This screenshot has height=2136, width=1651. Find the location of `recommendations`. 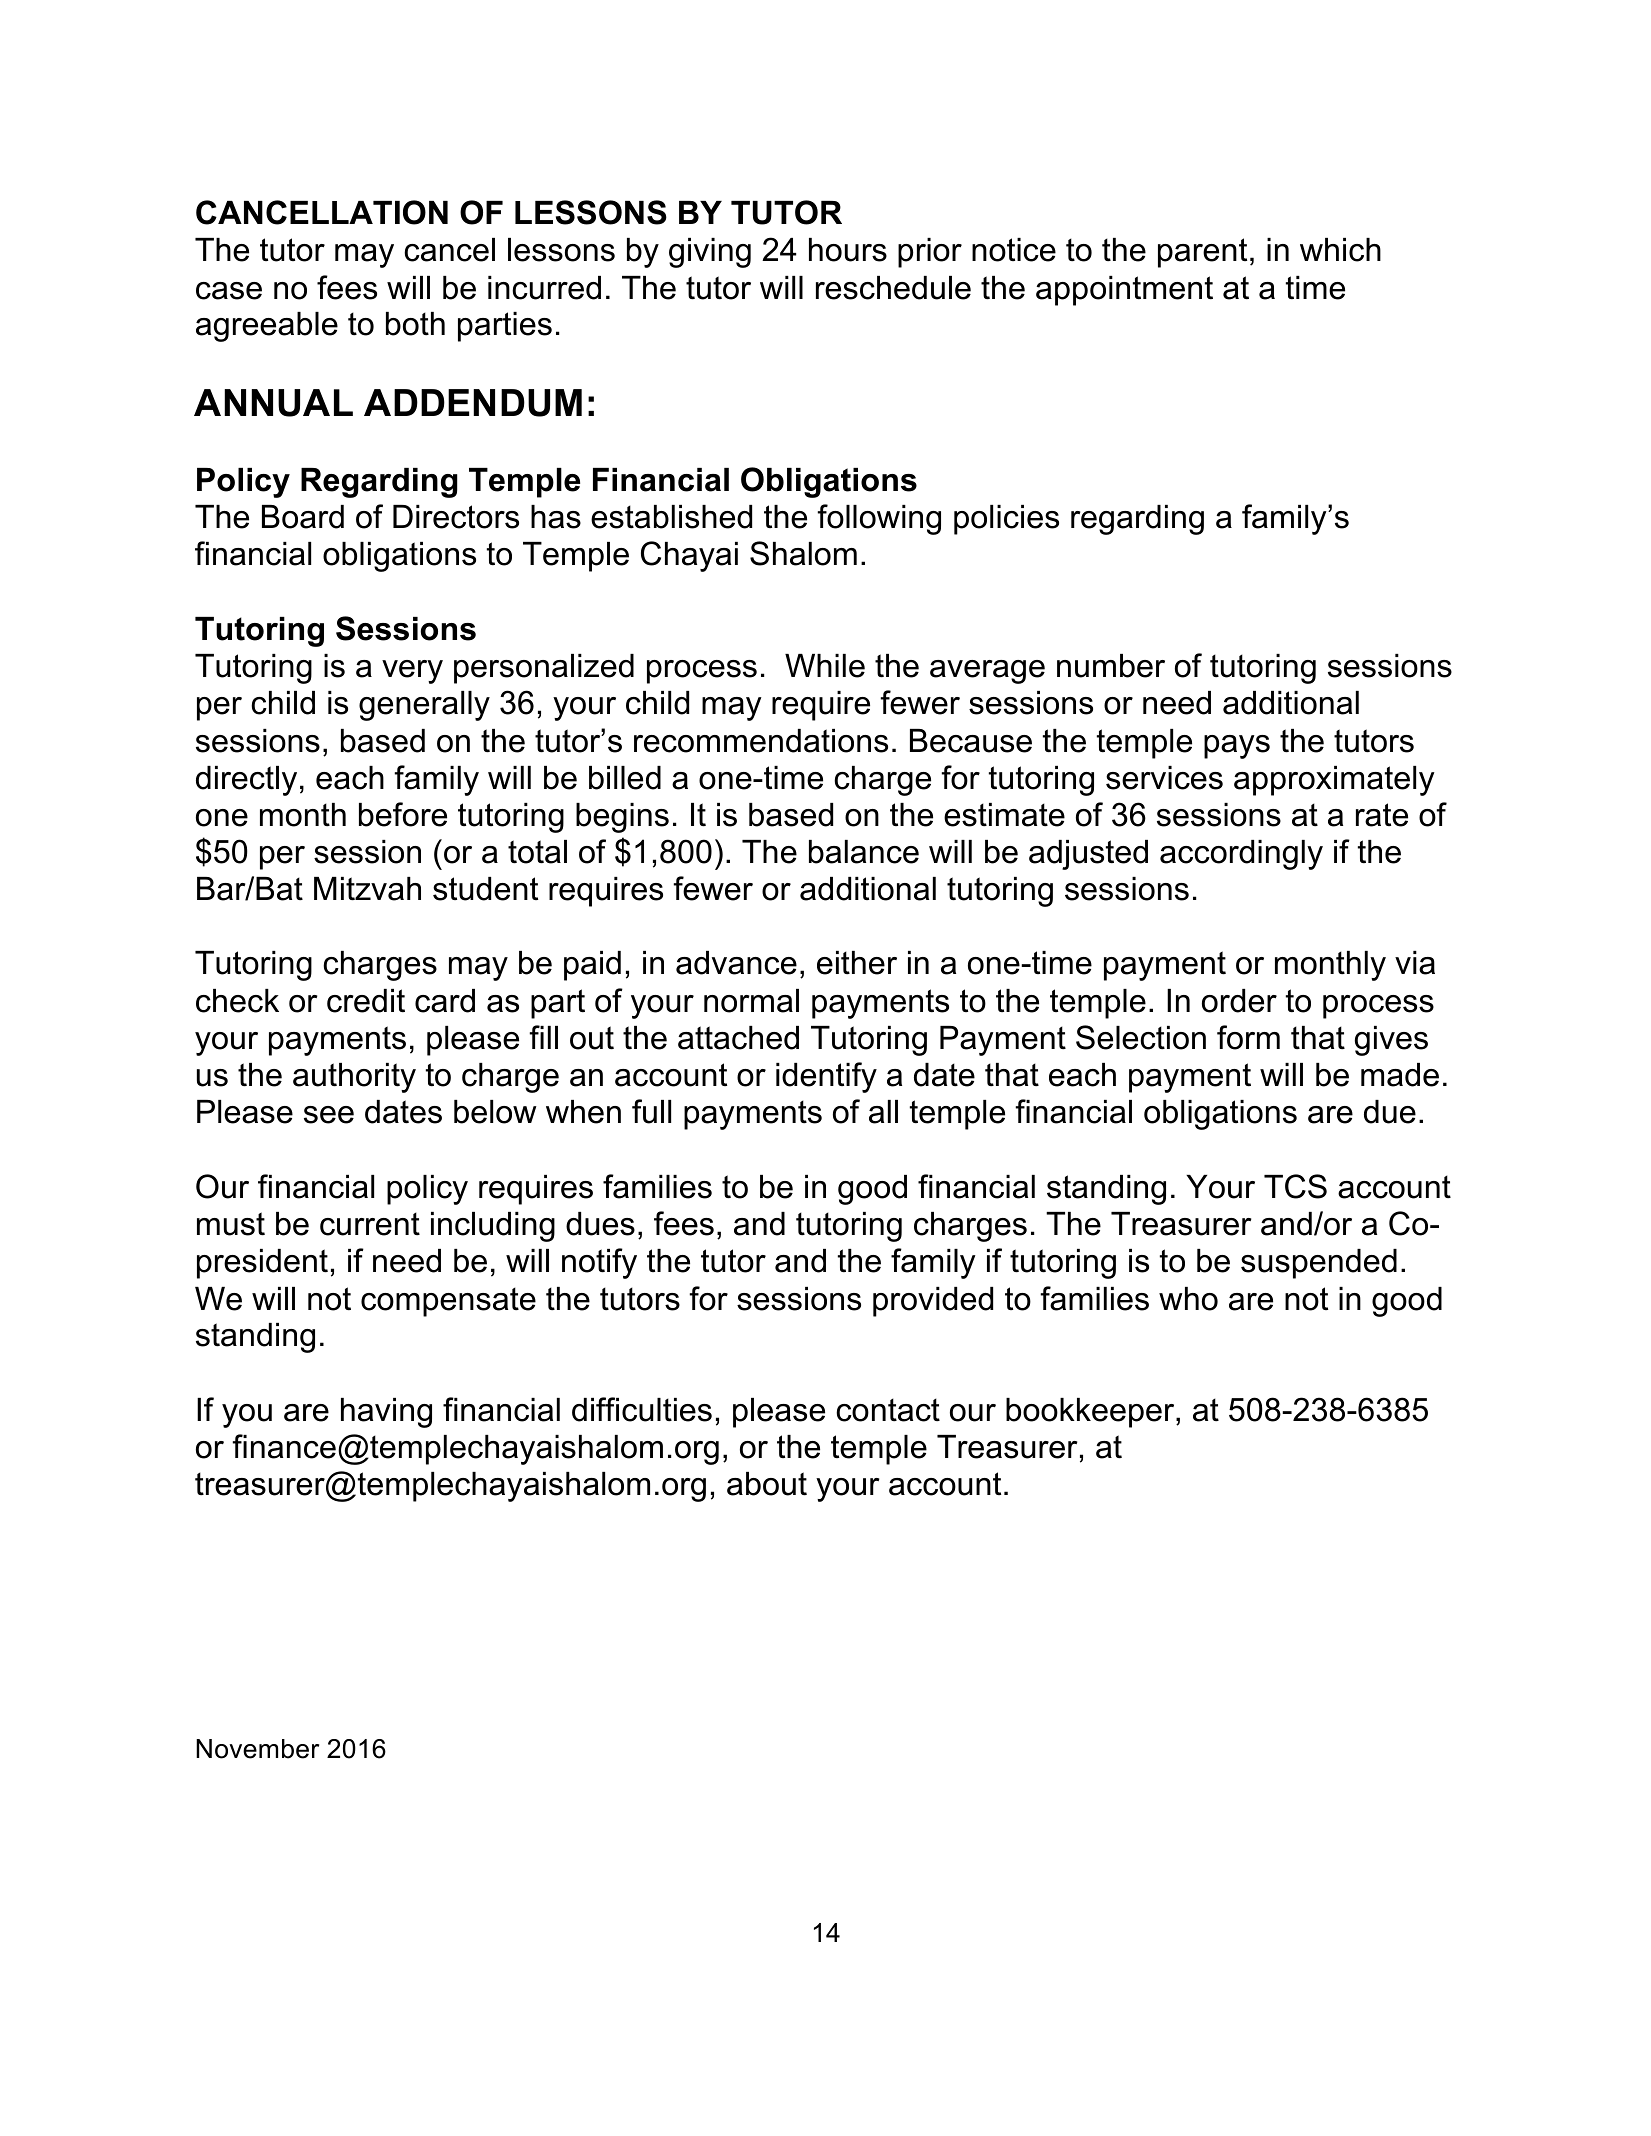

recommendations is located at coordinates (761, 741).
